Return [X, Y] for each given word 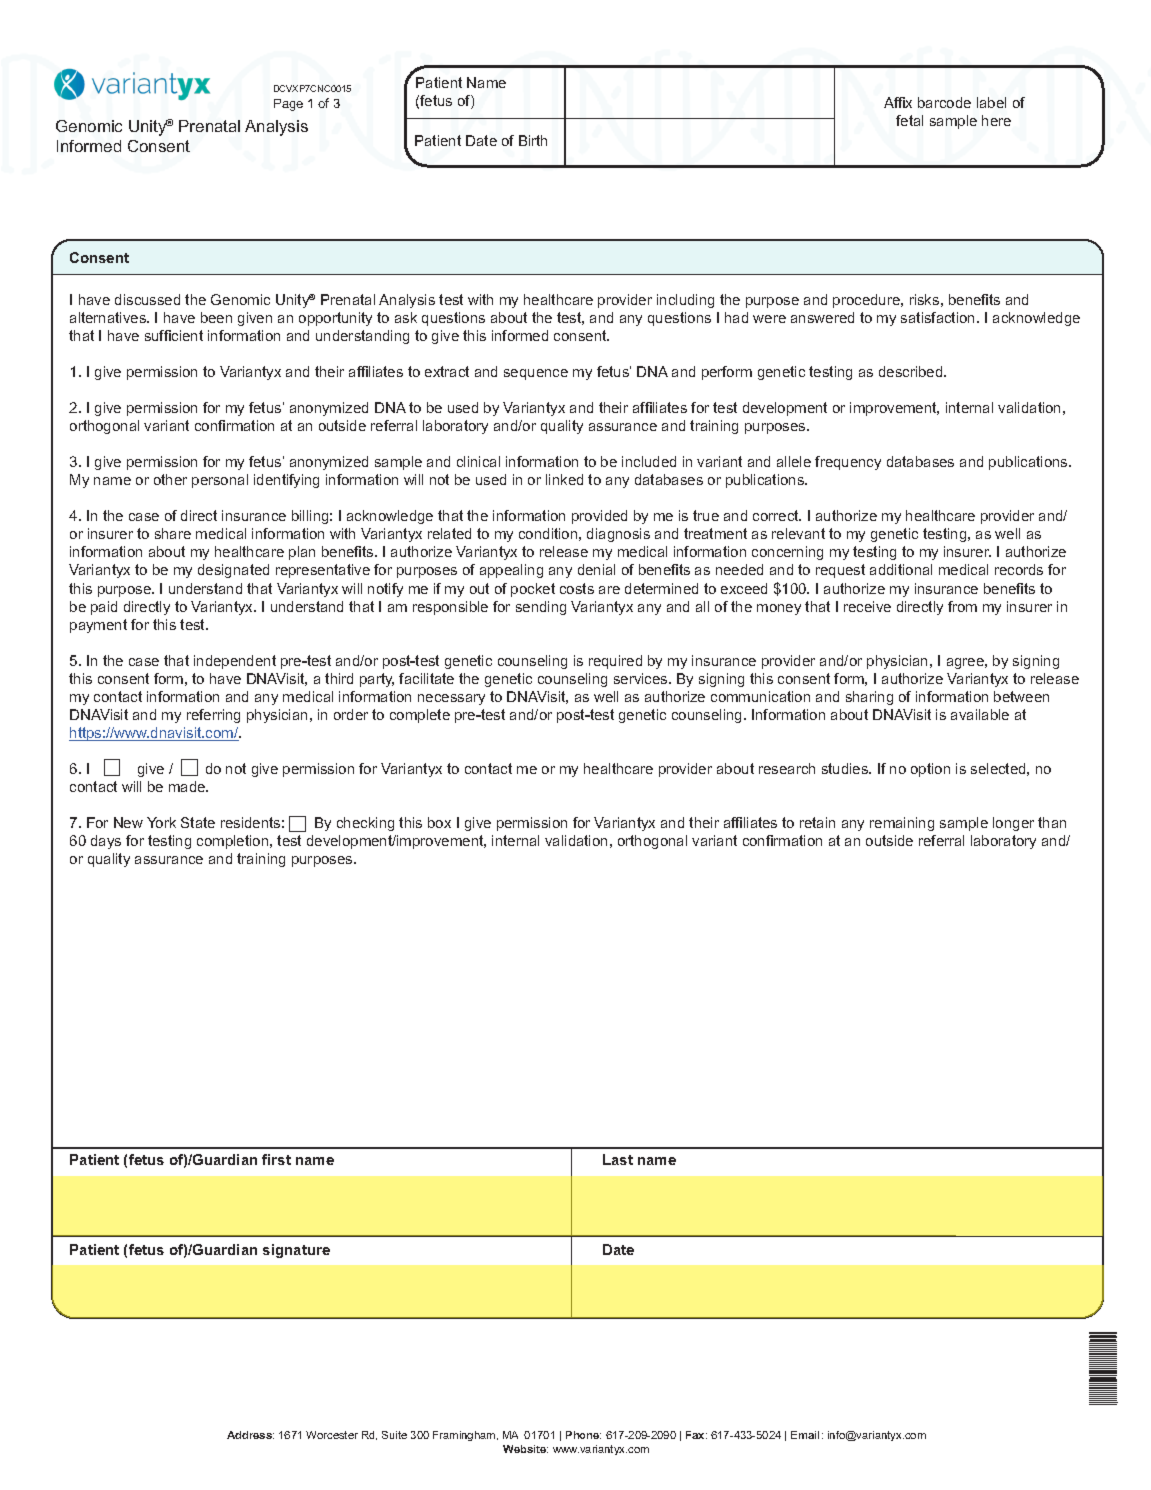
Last [618, 1159]
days [106, 842]
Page [288, 105]
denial [596, 569]
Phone [583, 1435]
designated [233, 571]
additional [901, 569]
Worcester [332, 1435]
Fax [696, 1435]
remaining [902, 824]
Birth [533, 140]
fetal [909, 120]
